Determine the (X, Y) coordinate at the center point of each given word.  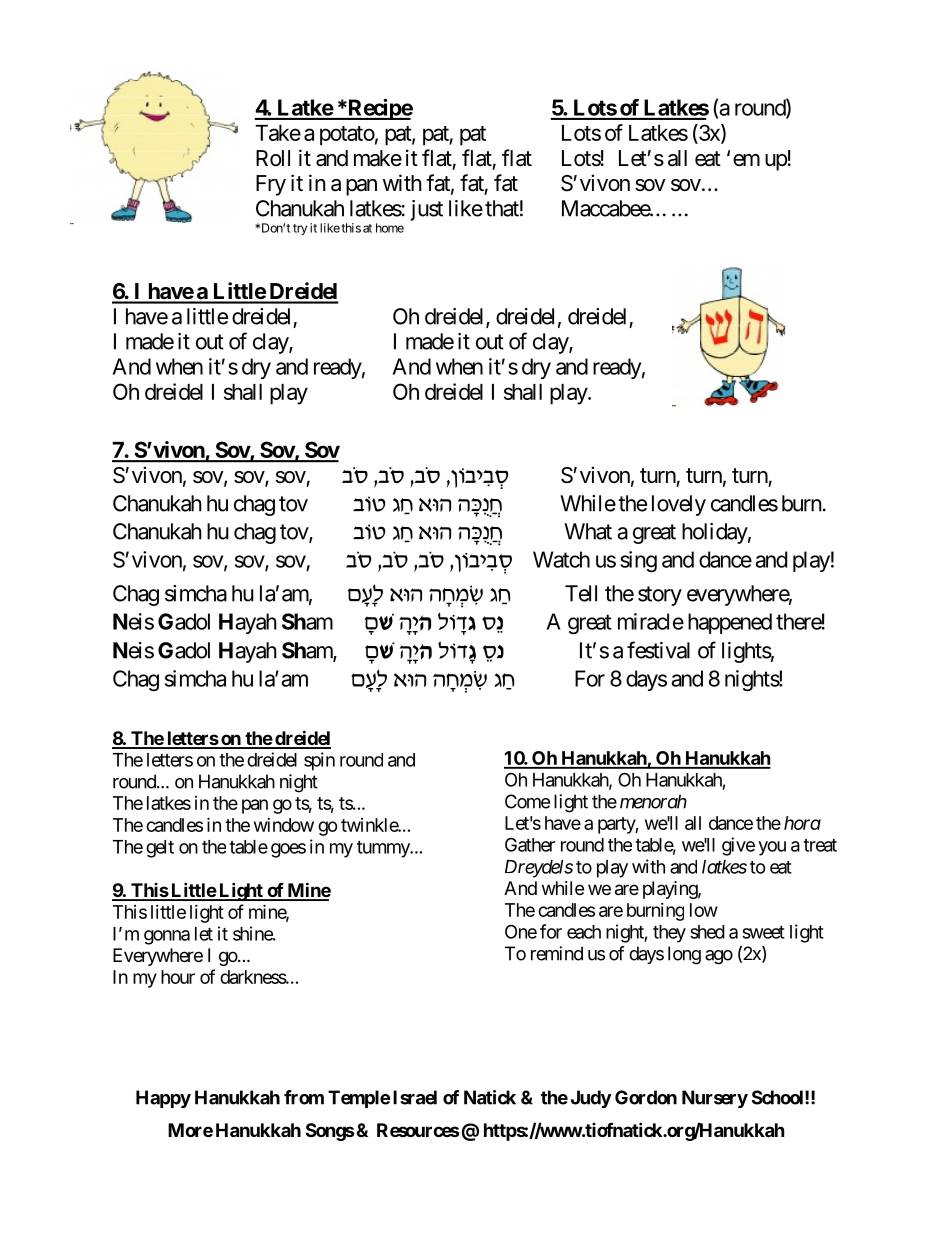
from (304, 1097)
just (426, 210)
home (390, 228)
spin (319, 761)
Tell (581, 593)
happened (730, 623)
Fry (271, 185)
